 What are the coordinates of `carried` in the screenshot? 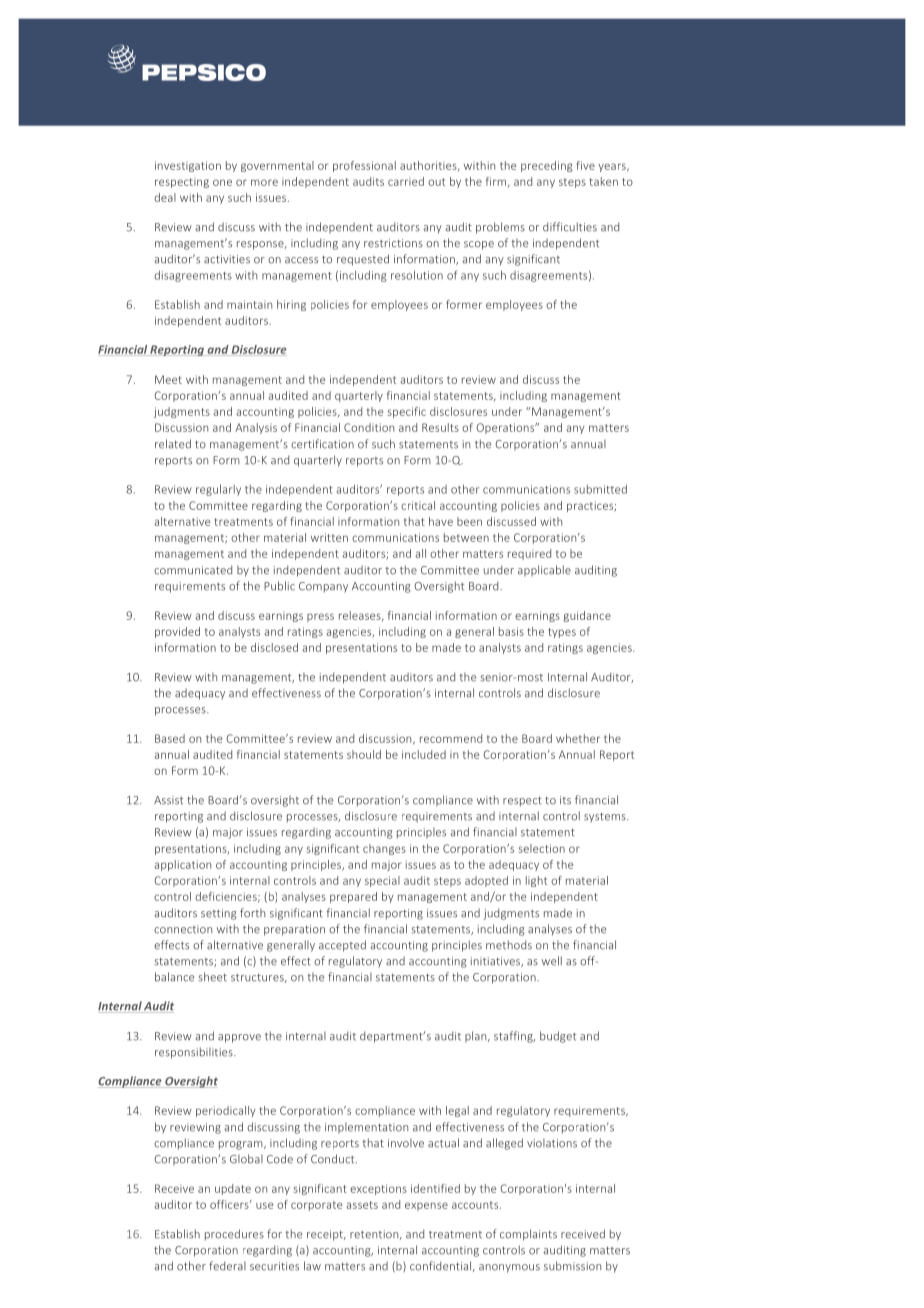 It's located at (406, 181).
